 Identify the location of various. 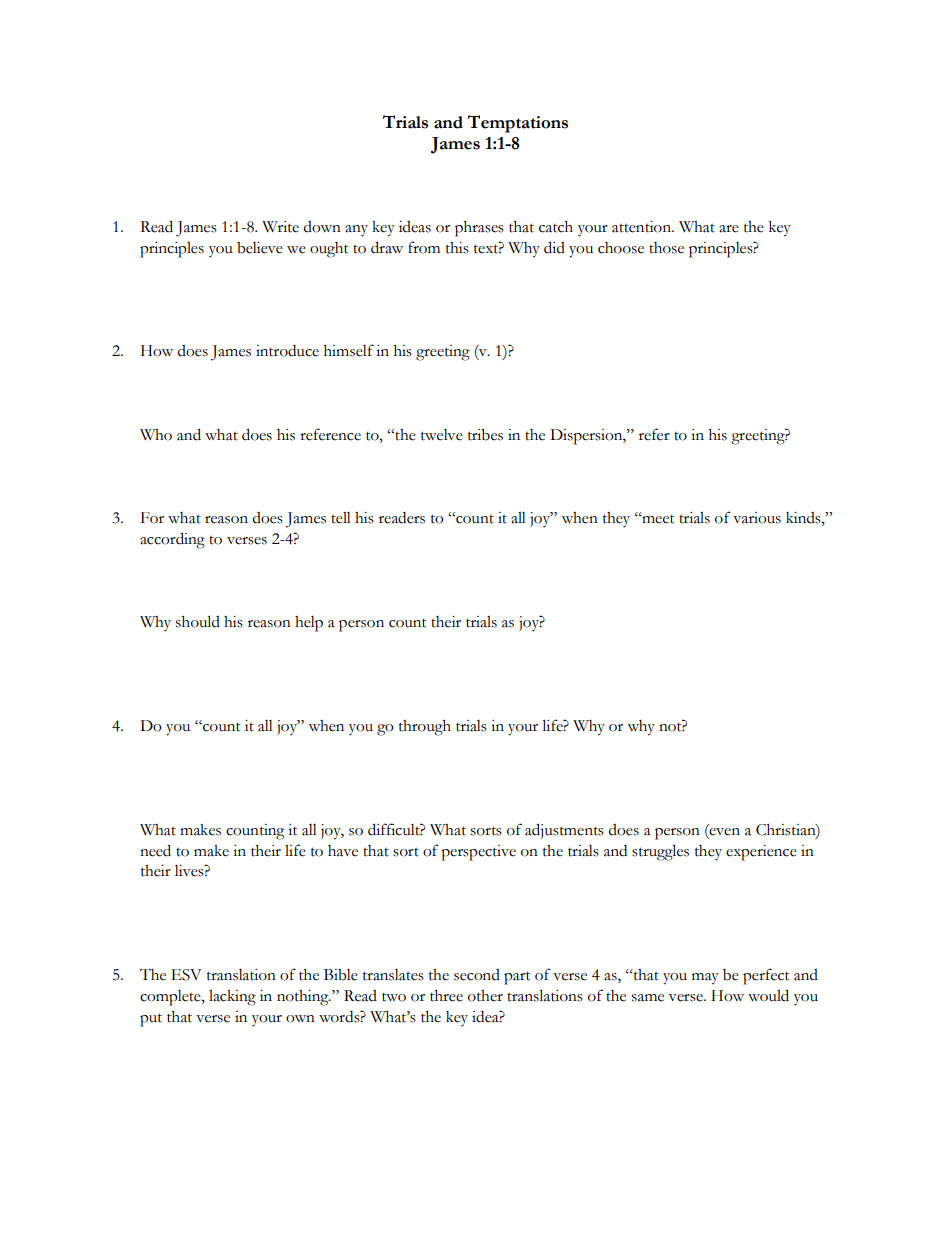
(757, 518).
